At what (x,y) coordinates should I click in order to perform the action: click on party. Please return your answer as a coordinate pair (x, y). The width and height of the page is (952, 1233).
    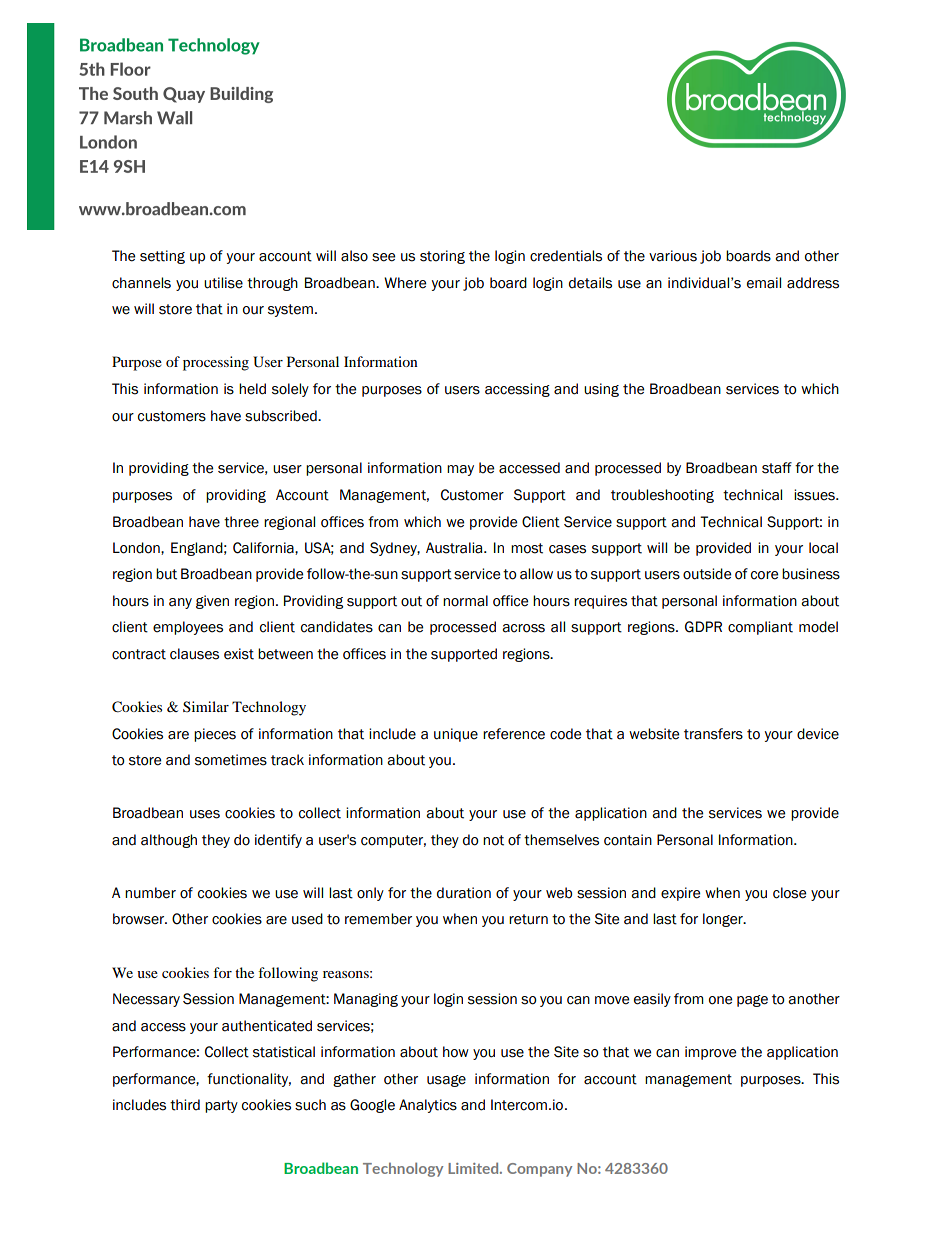
    Looking at the image, I should click on (221, 1106).
